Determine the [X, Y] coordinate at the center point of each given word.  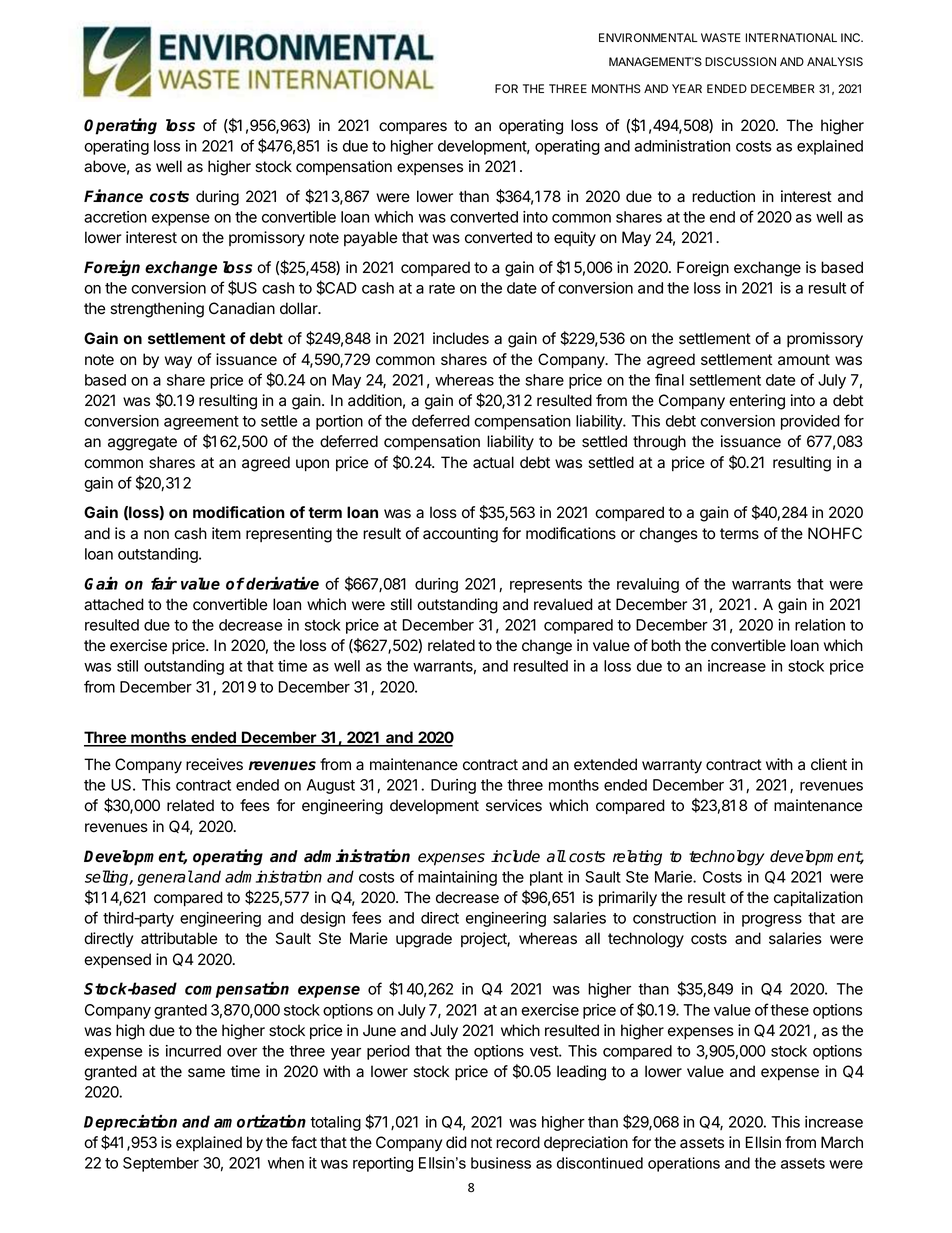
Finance [113, 196]
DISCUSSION [740, 62]
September [161, 1164]
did [456, 1142]
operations [684, 1164]
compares [413, 128]
